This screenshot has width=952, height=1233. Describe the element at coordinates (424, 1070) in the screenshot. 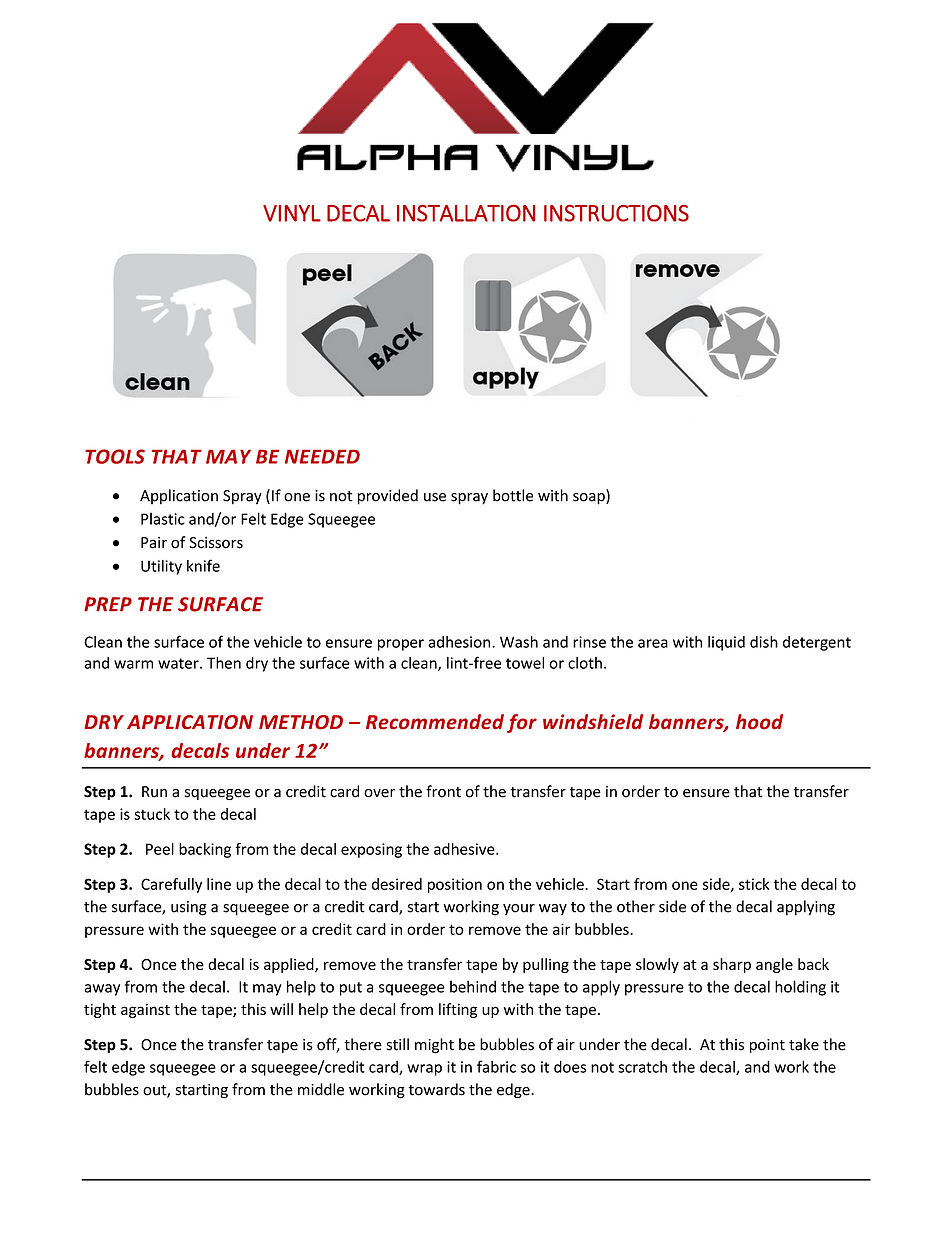

I see `wrap` at that location.
